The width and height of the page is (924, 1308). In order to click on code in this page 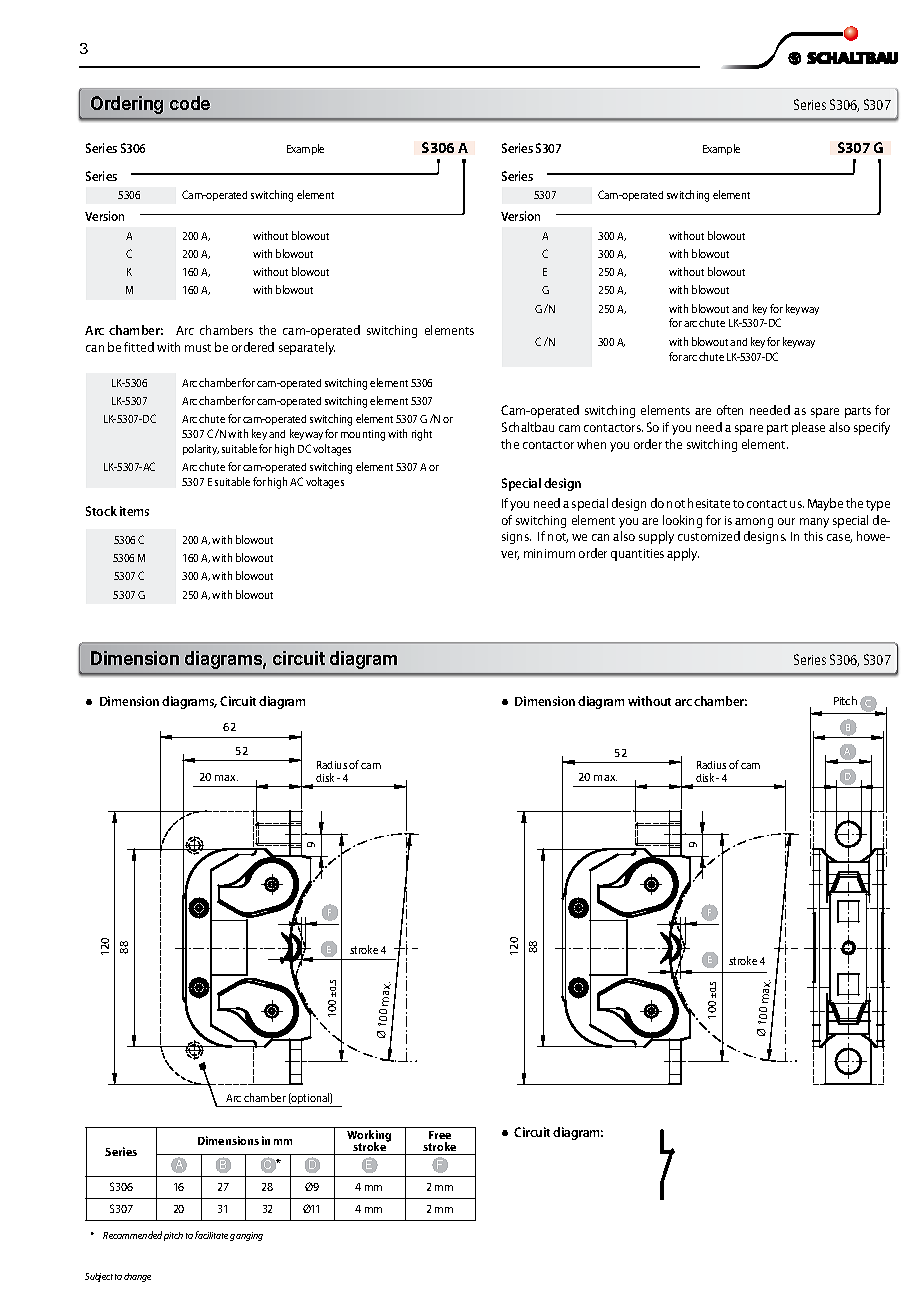, I will do `click(190, 103)`.
